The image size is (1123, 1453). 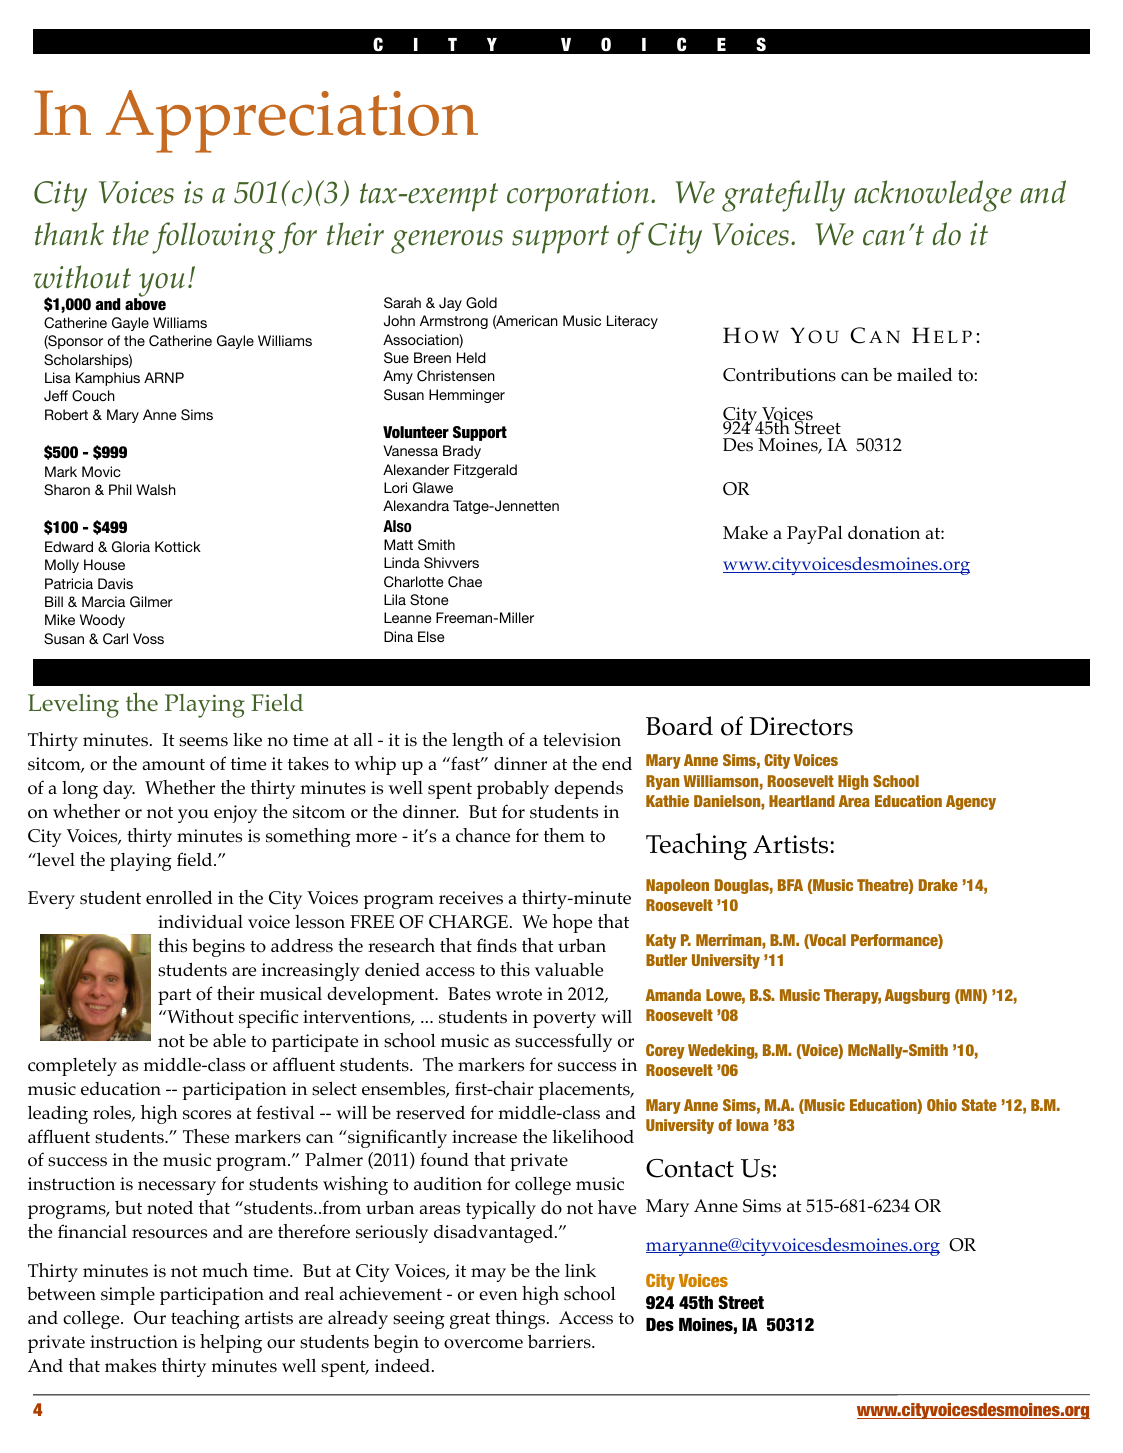 I want to click on Walsh, so click(x=156, y=489).
